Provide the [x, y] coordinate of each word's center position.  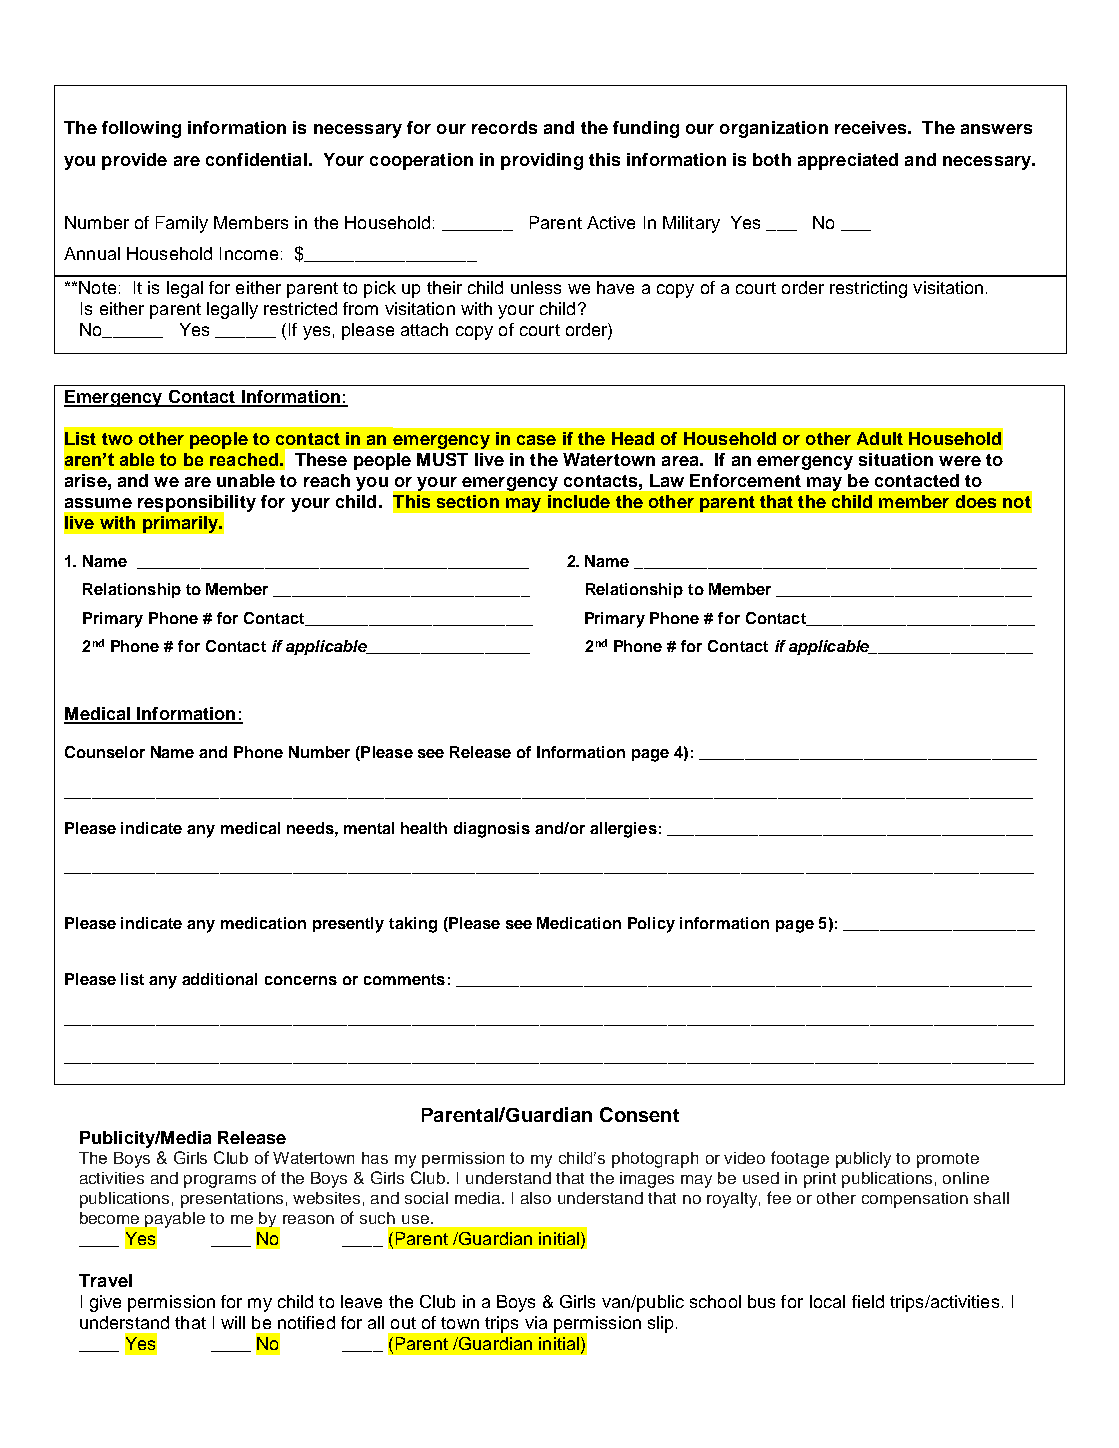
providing [542, 161]
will [233, 1322]
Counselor [105, 752]
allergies [623, 830]
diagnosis [492, 830]
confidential [256, 159]
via [536, 1322]
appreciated [848, 161]
